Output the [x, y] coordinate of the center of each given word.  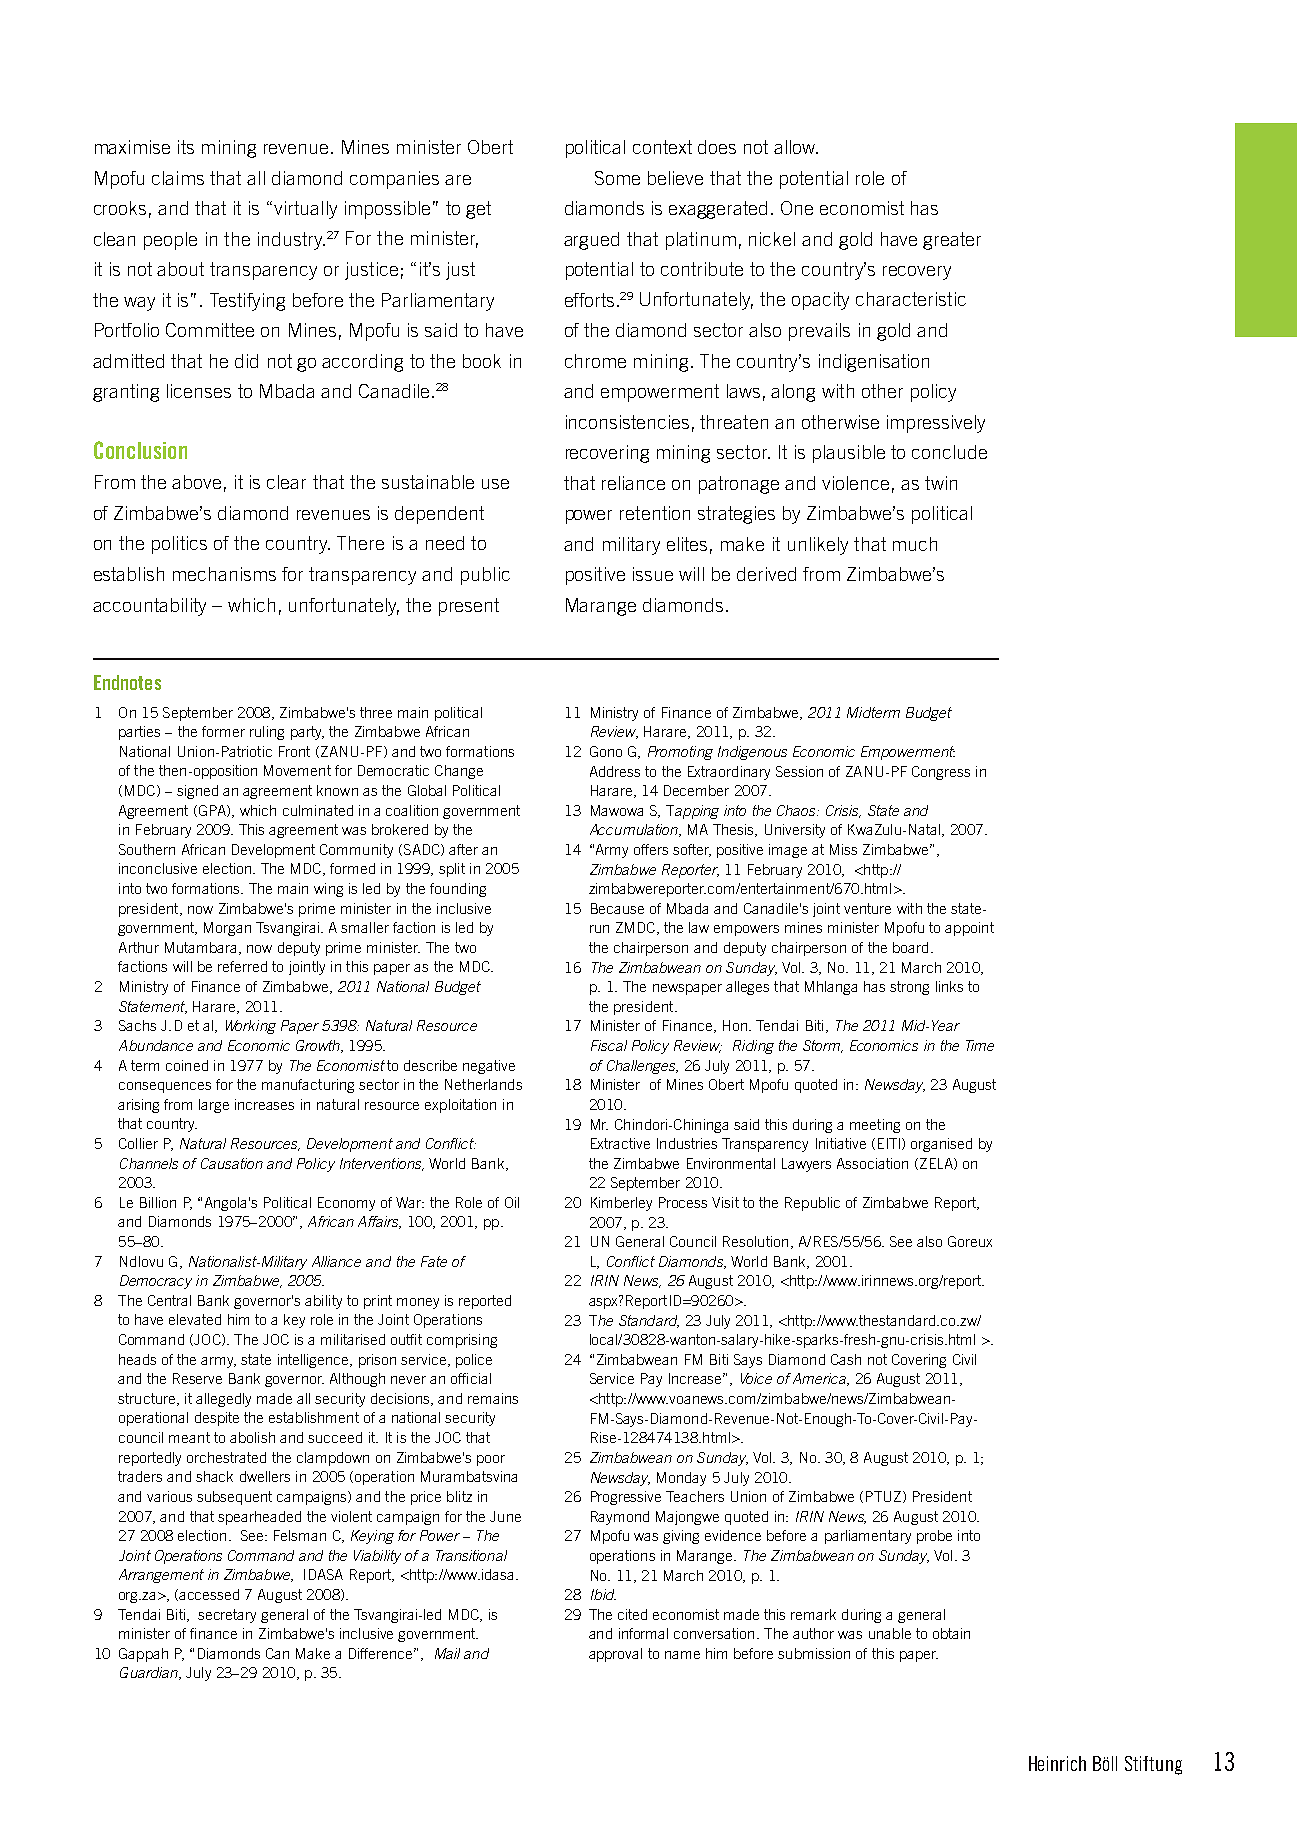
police [474, 1361]
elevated [195, 1319]
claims [178, 178]
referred [242, 966]
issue [653, 574]
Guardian [150, 1673]
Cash [846, 1359]
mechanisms [224, 574]
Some [617, 178]
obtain [951, 1633]
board [910, 947]
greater [952, 241]
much [915, 544]
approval [615, 1655]
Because [617, 908]
